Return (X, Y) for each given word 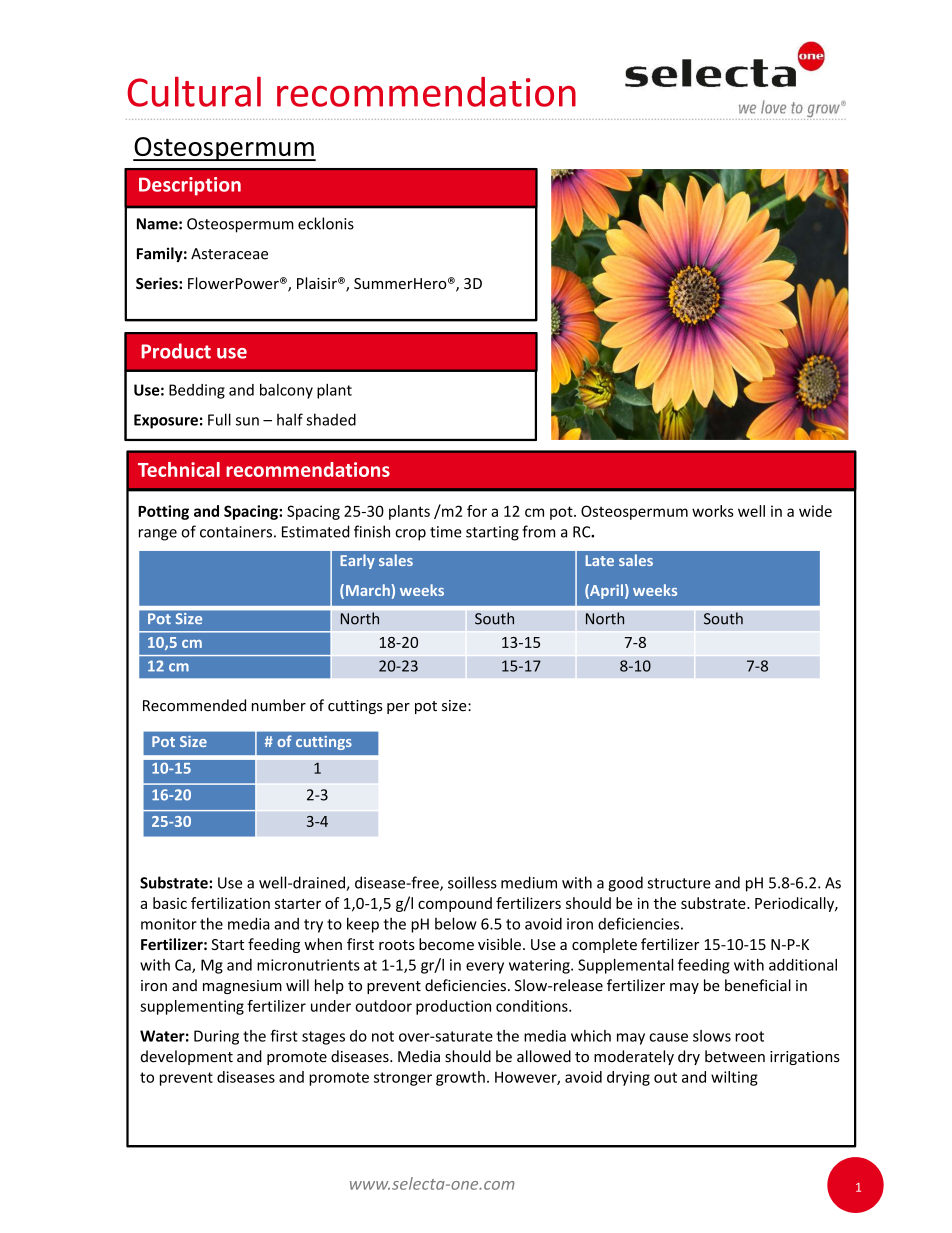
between (735, 1056)
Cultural (194, 91)
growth (460, 1078)
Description (190, 186)
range (158, 535)
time (446, 532)
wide (815, 511)
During (216, 1037)
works (713, 511)
